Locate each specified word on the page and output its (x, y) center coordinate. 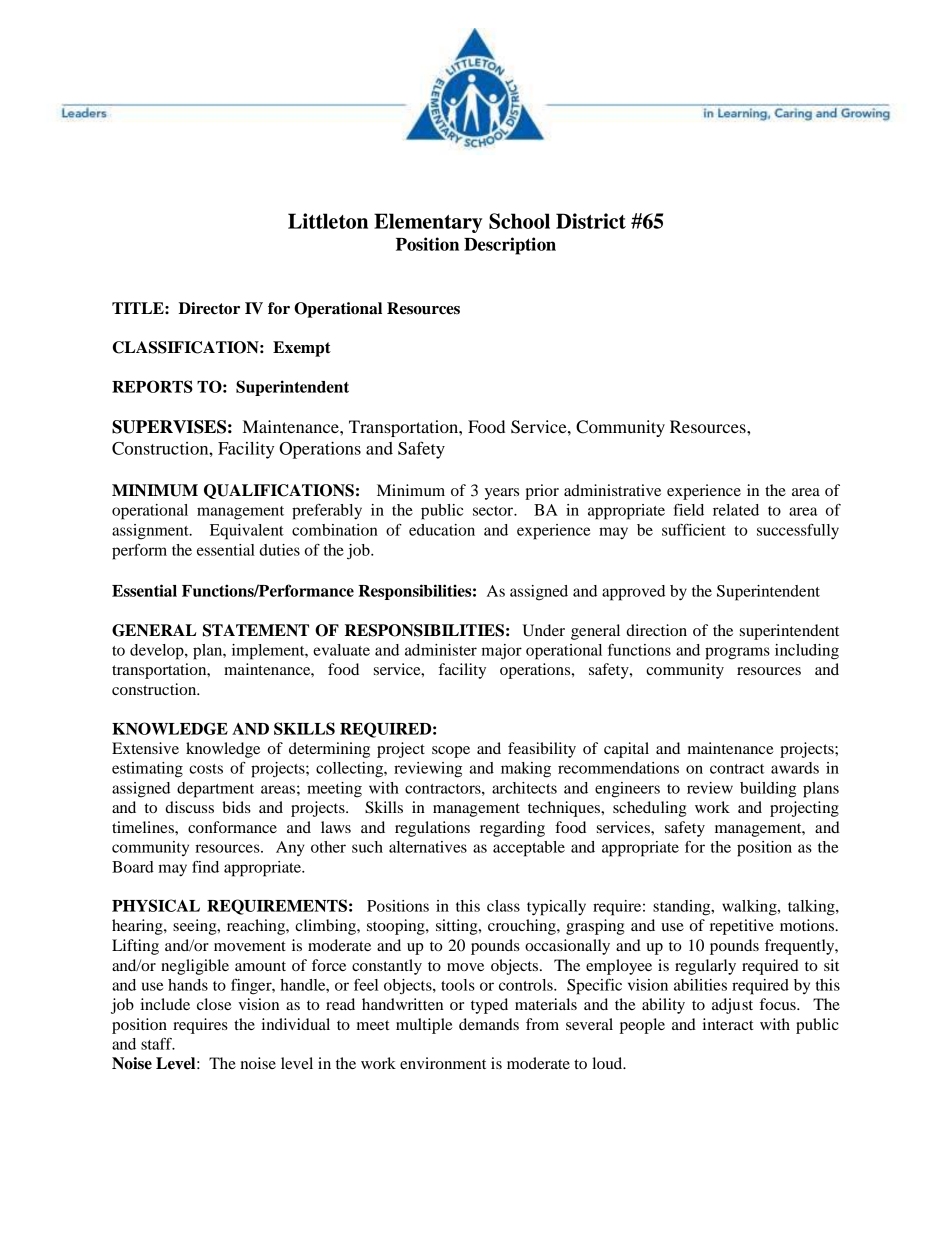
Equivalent (247, 532)
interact (728, 1024)
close (214, 1004)
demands (489, 1024)
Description (510, 246)
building (768, 790)
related (736, 510)
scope (451, 752)
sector (494, 511)
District (591, 221)
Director (209, 308)
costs (206, 769)
